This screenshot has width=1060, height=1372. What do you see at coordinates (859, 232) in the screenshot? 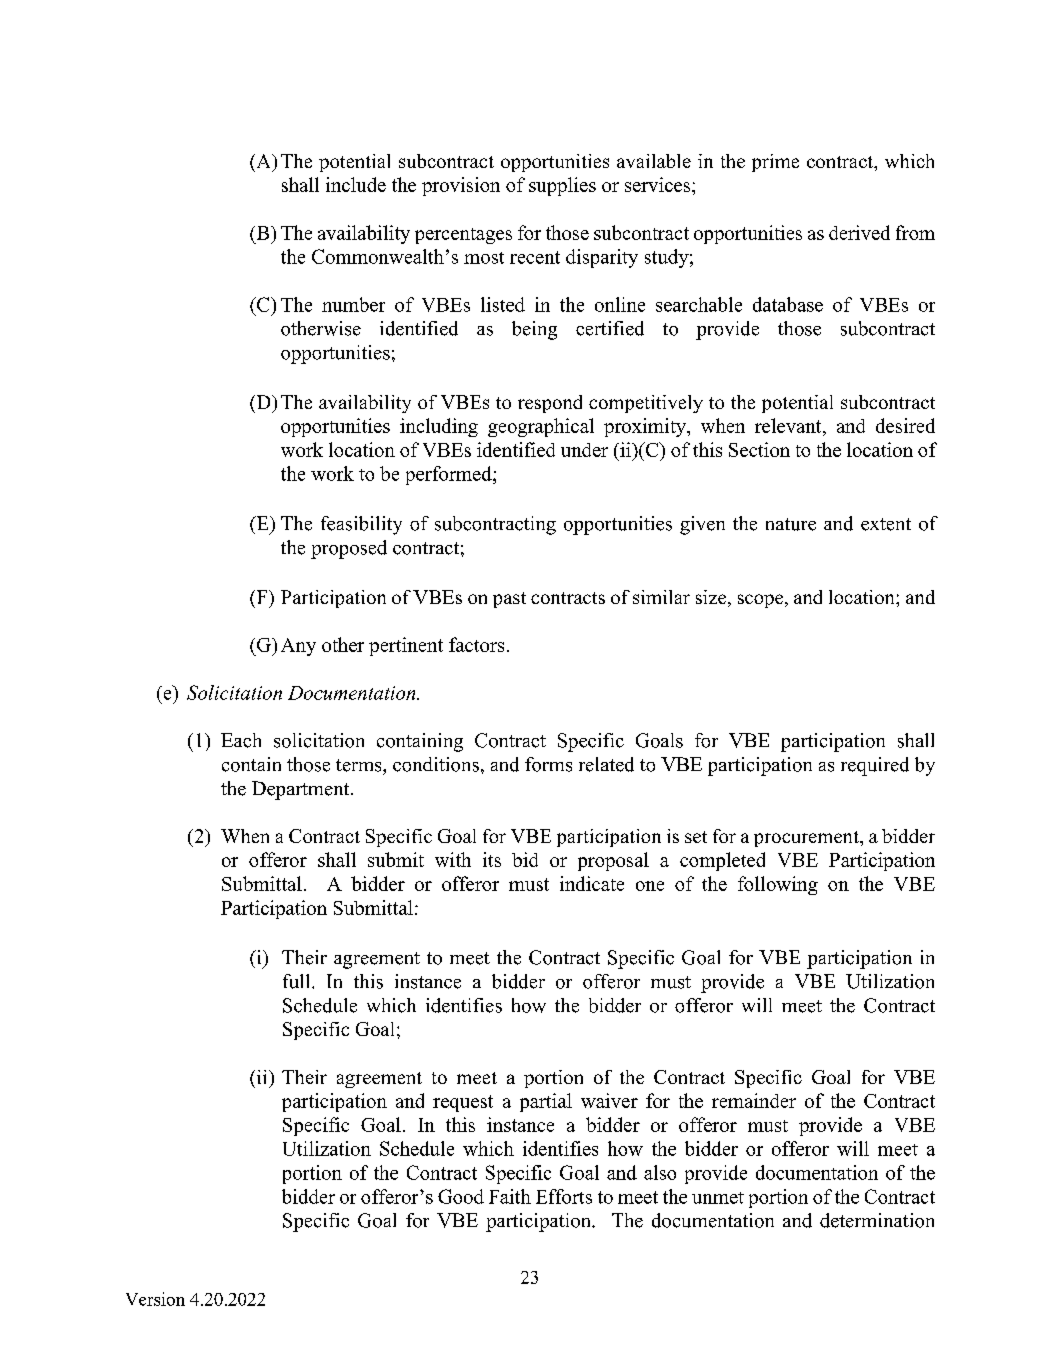
I see `derived` at bounding box center [859, 232].
